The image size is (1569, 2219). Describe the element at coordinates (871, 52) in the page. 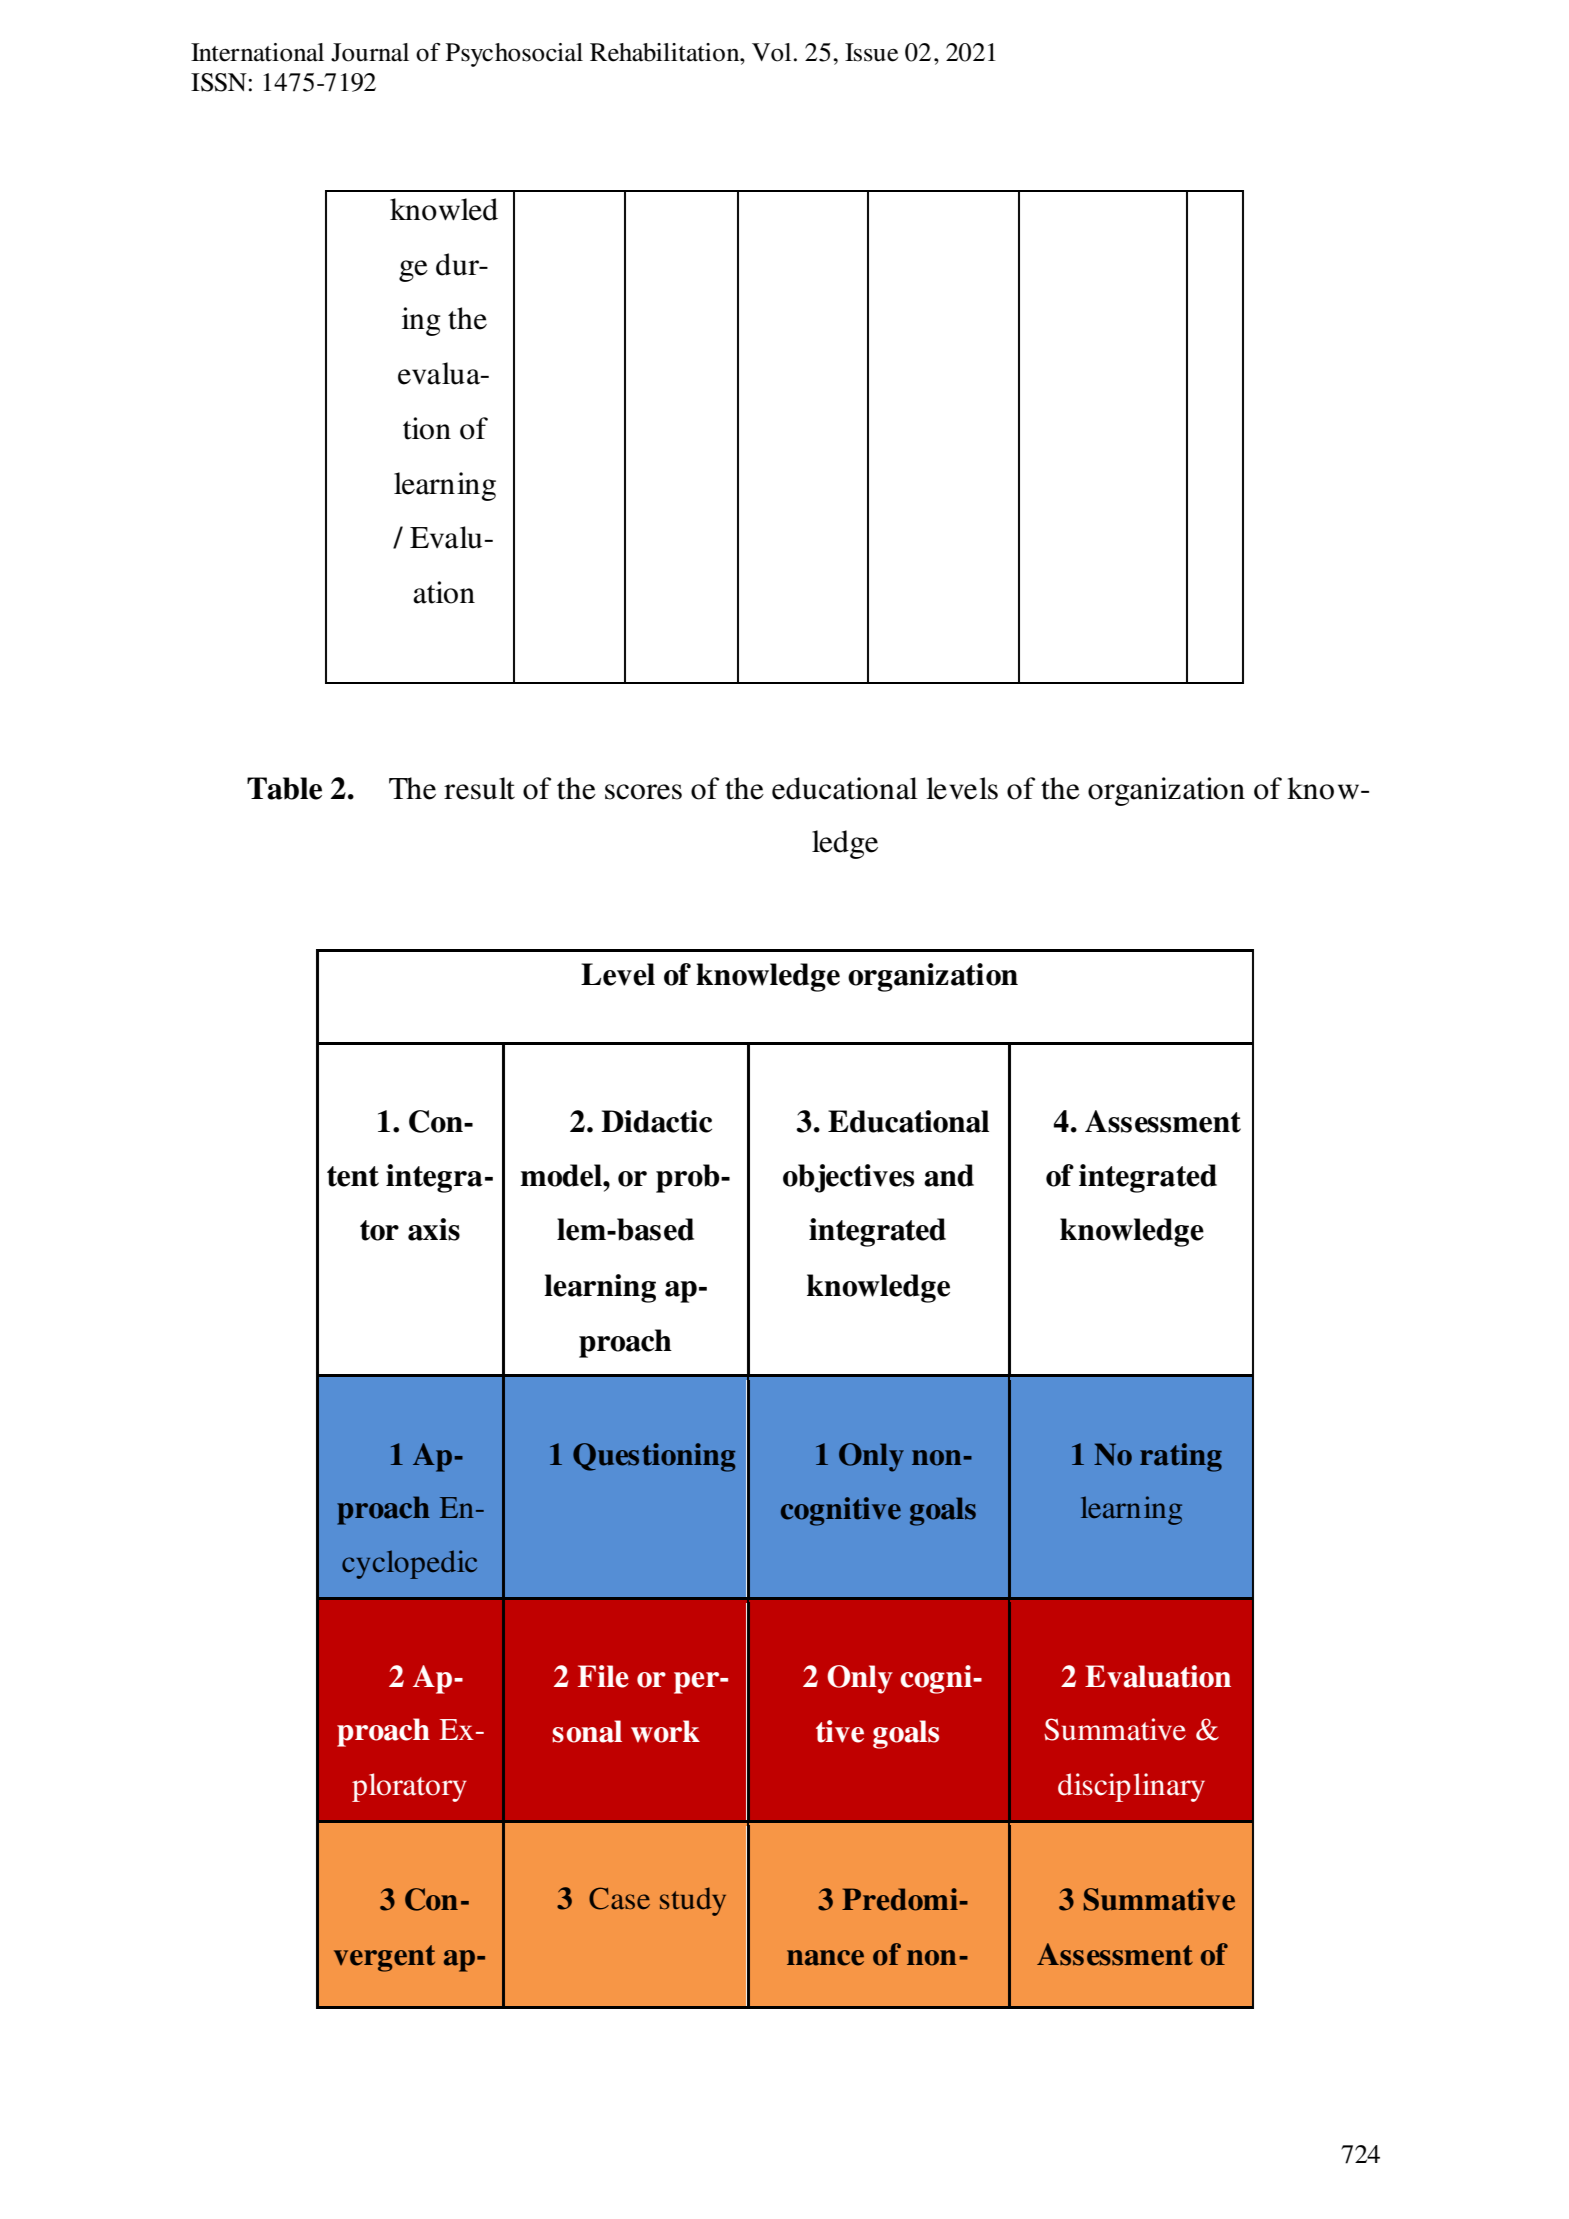

I see `Issue` at that location.
